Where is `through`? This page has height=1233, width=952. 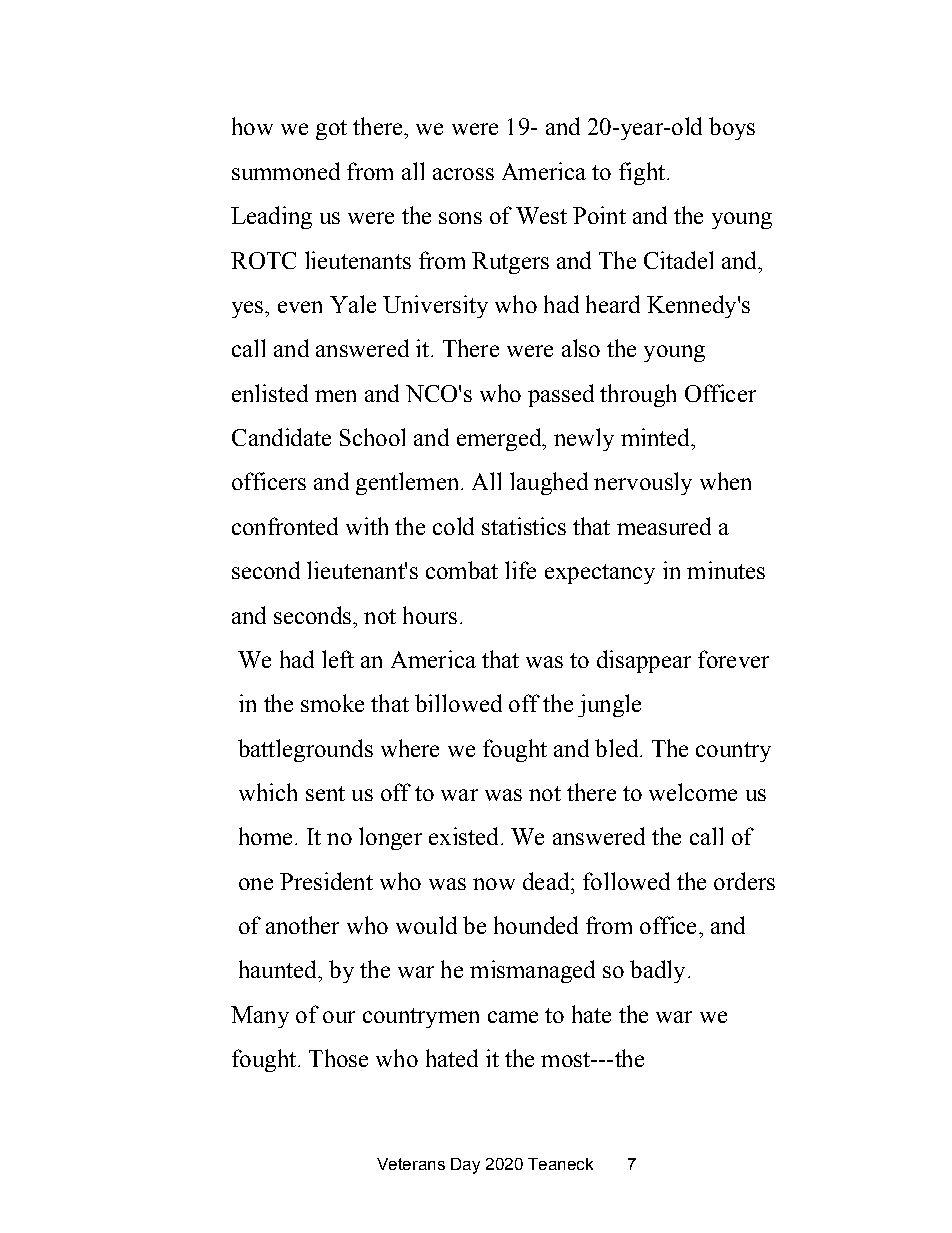
through is located at coordinates (638, 395).
